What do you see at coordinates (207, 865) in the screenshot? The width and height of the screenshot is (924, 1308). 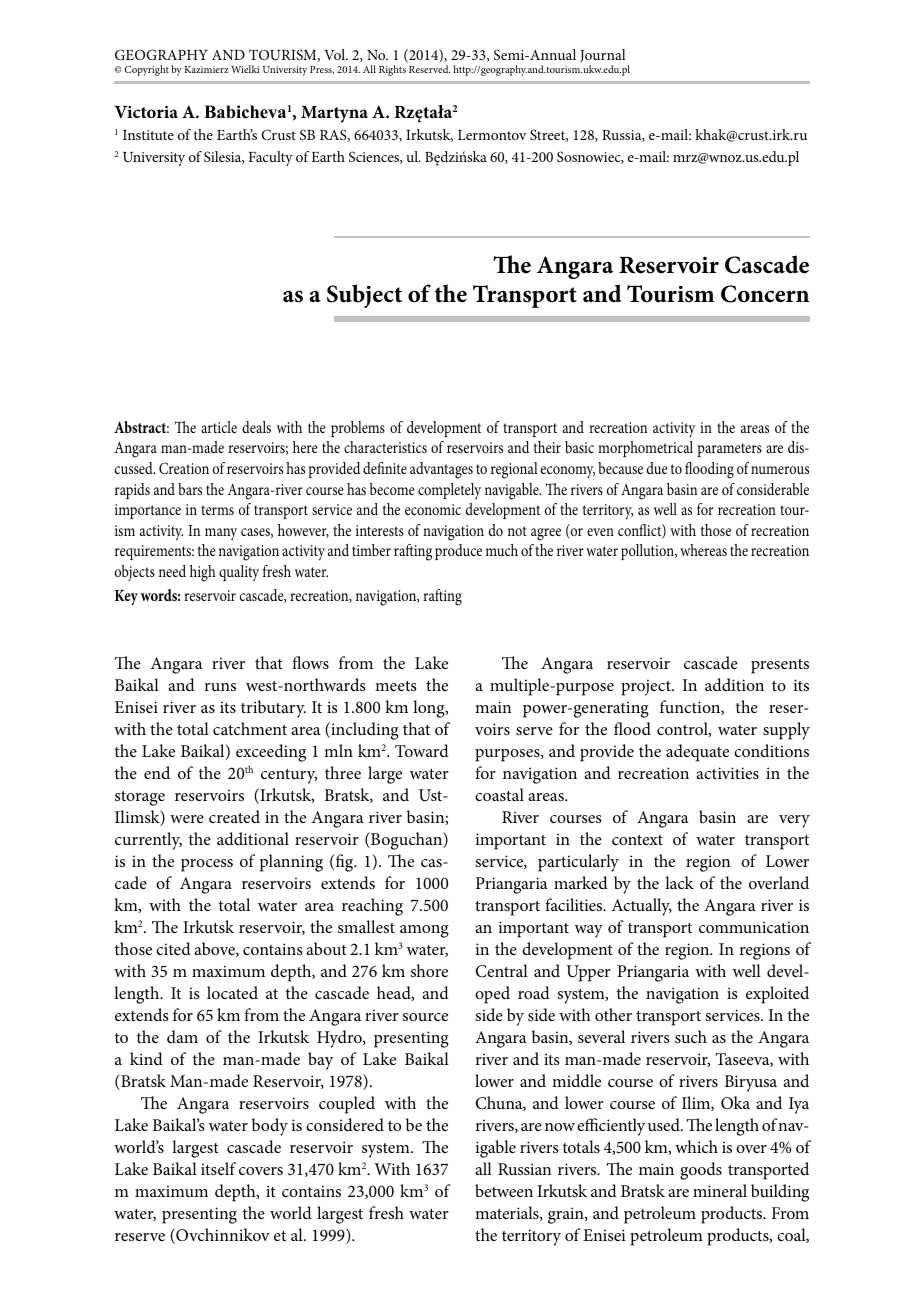 I see `process` at bounding box center [207, 865].
